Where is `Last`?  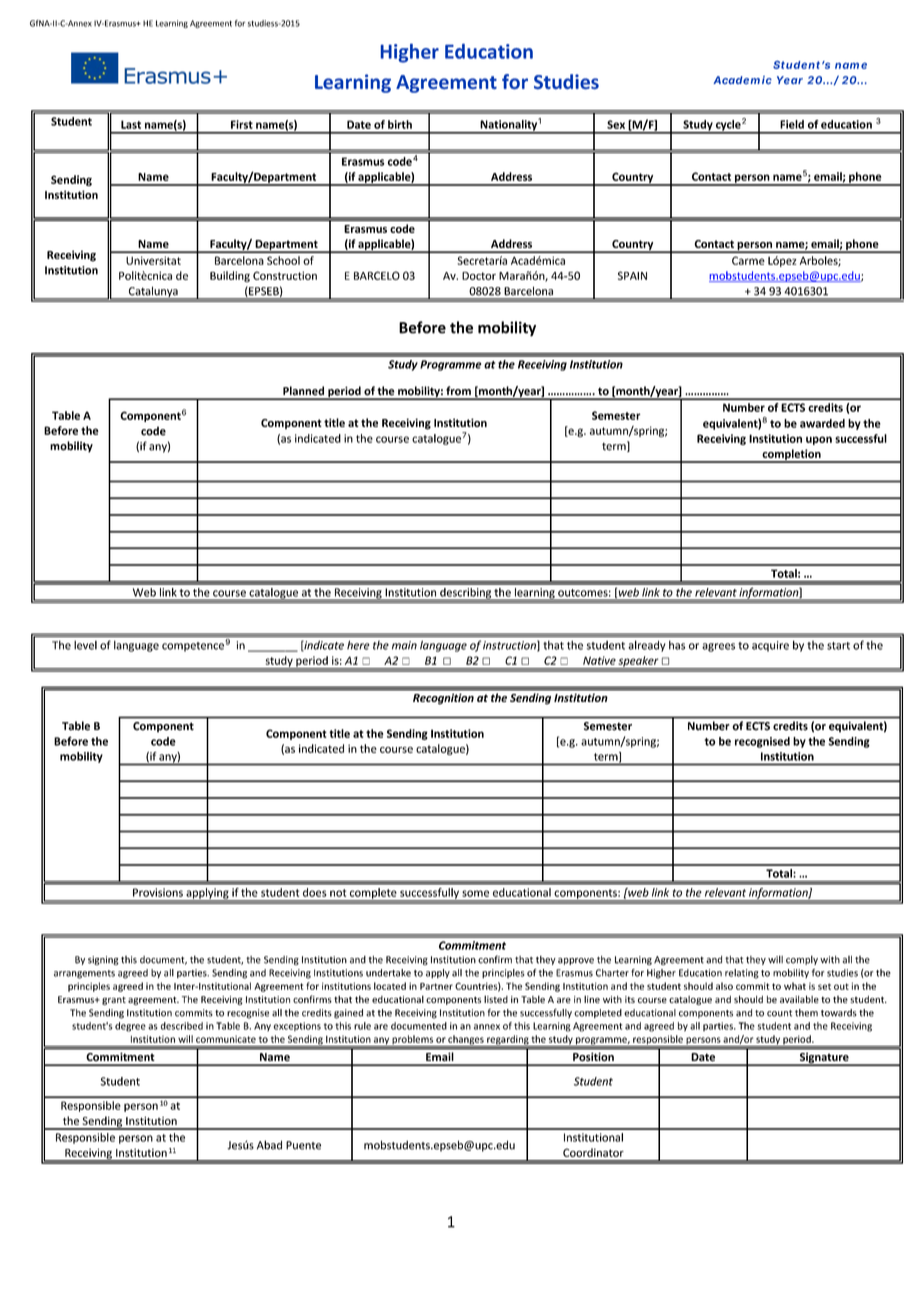 Last is located at coordinates (131, 124).
